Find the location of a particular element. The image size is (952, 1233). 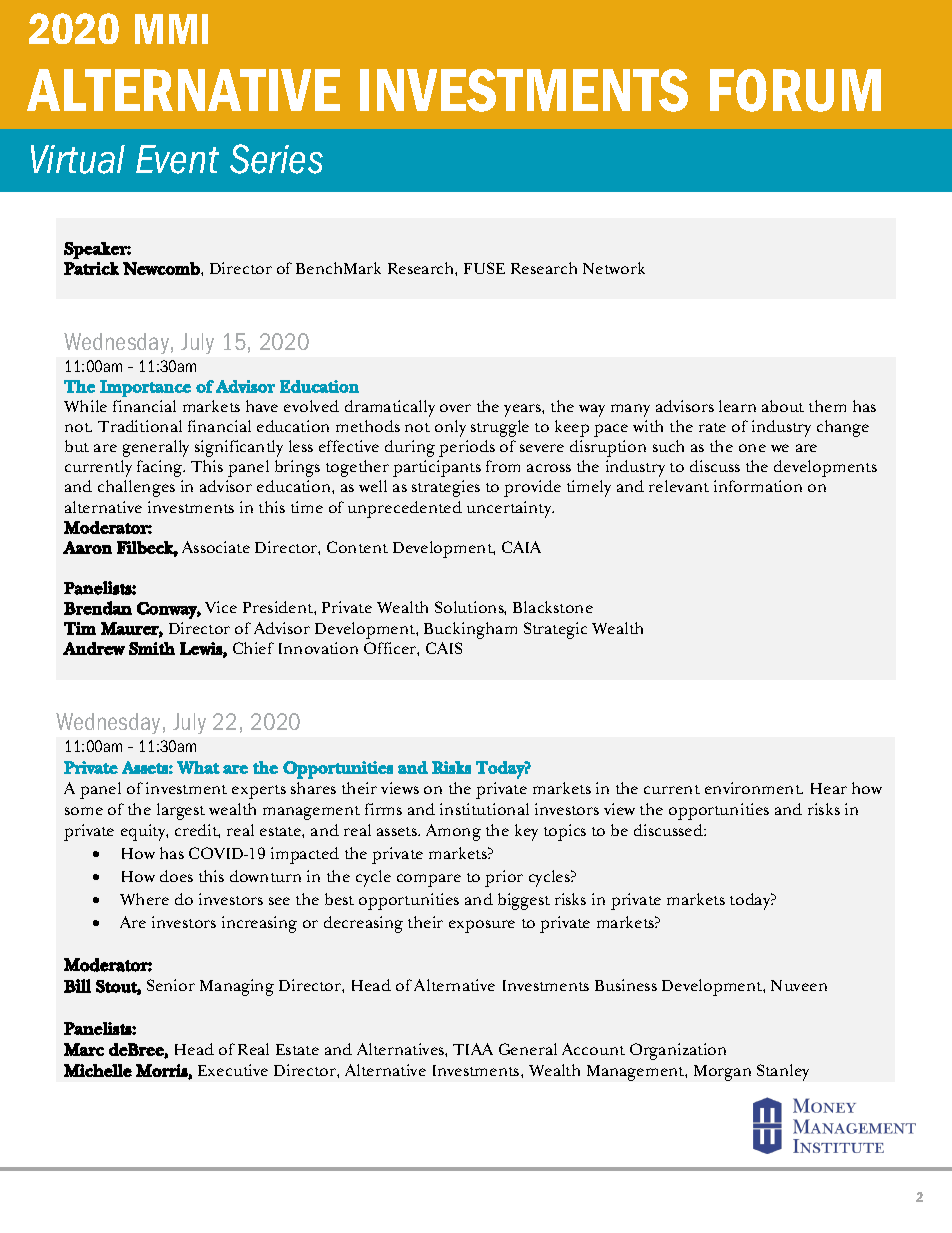

Importance is located at coordinates (145, 388).
